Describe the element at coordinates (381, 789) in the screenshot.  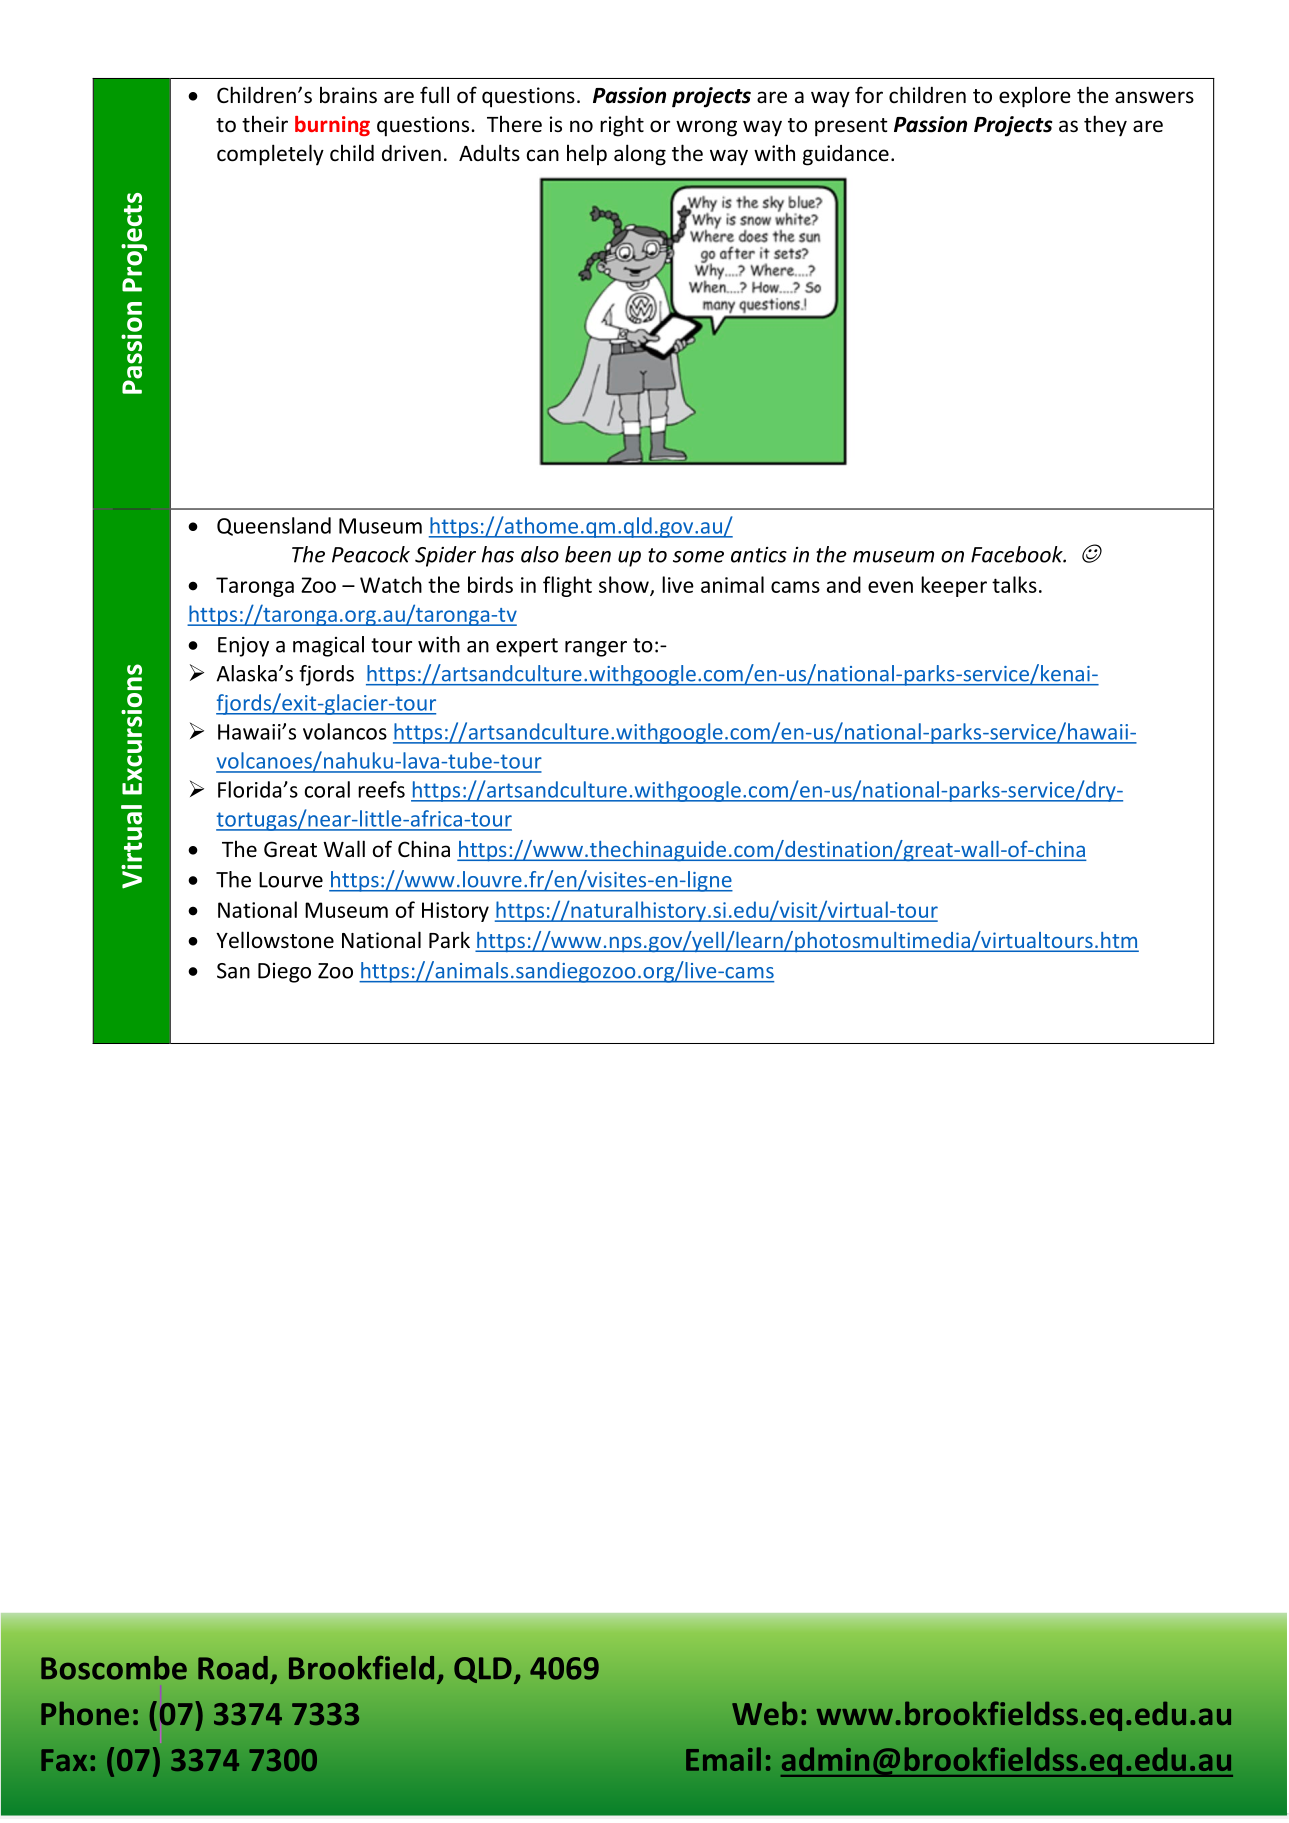
I see `reefs` at that location.
